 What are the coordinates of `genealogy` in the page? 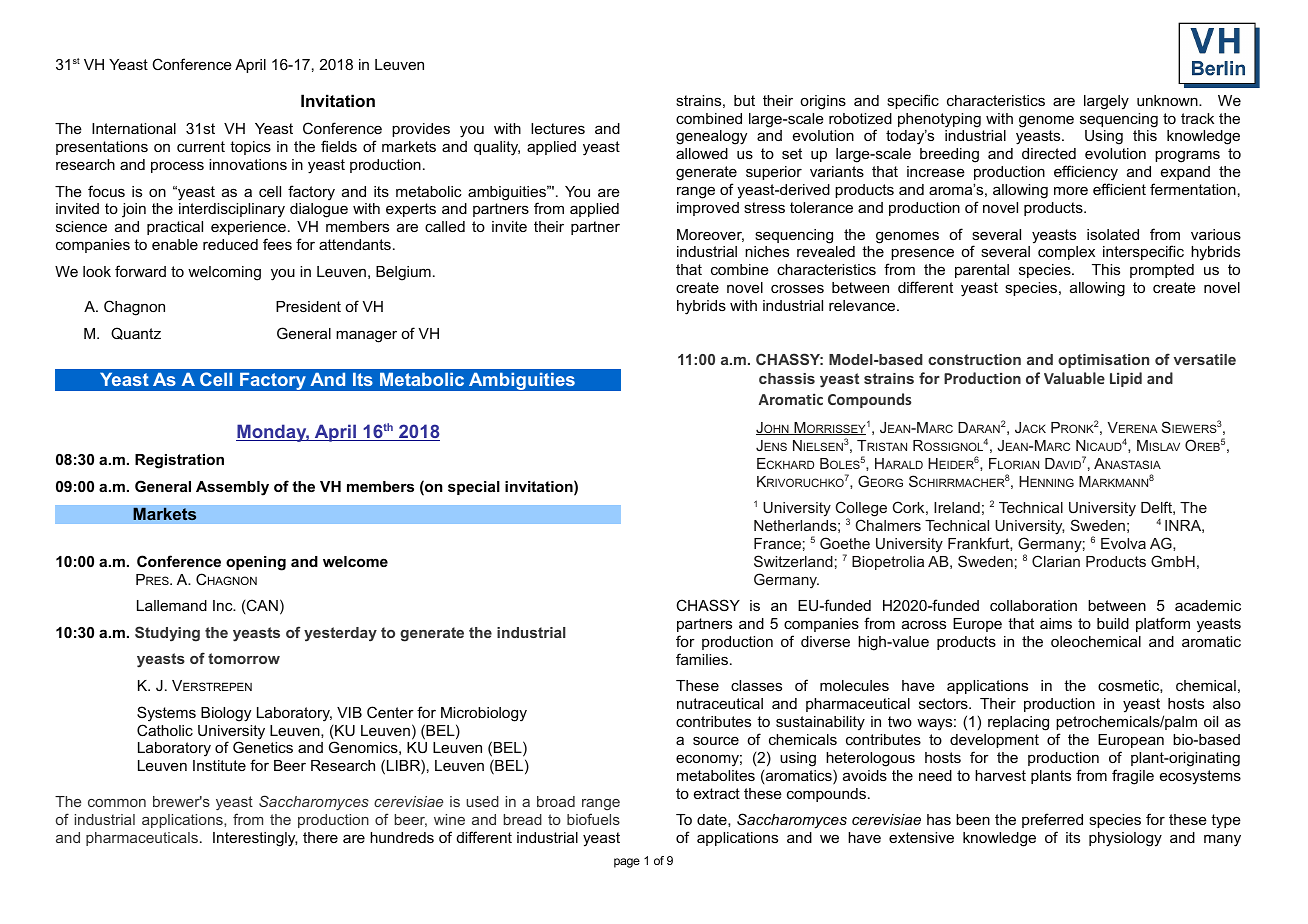 It's located at (711, 137).
